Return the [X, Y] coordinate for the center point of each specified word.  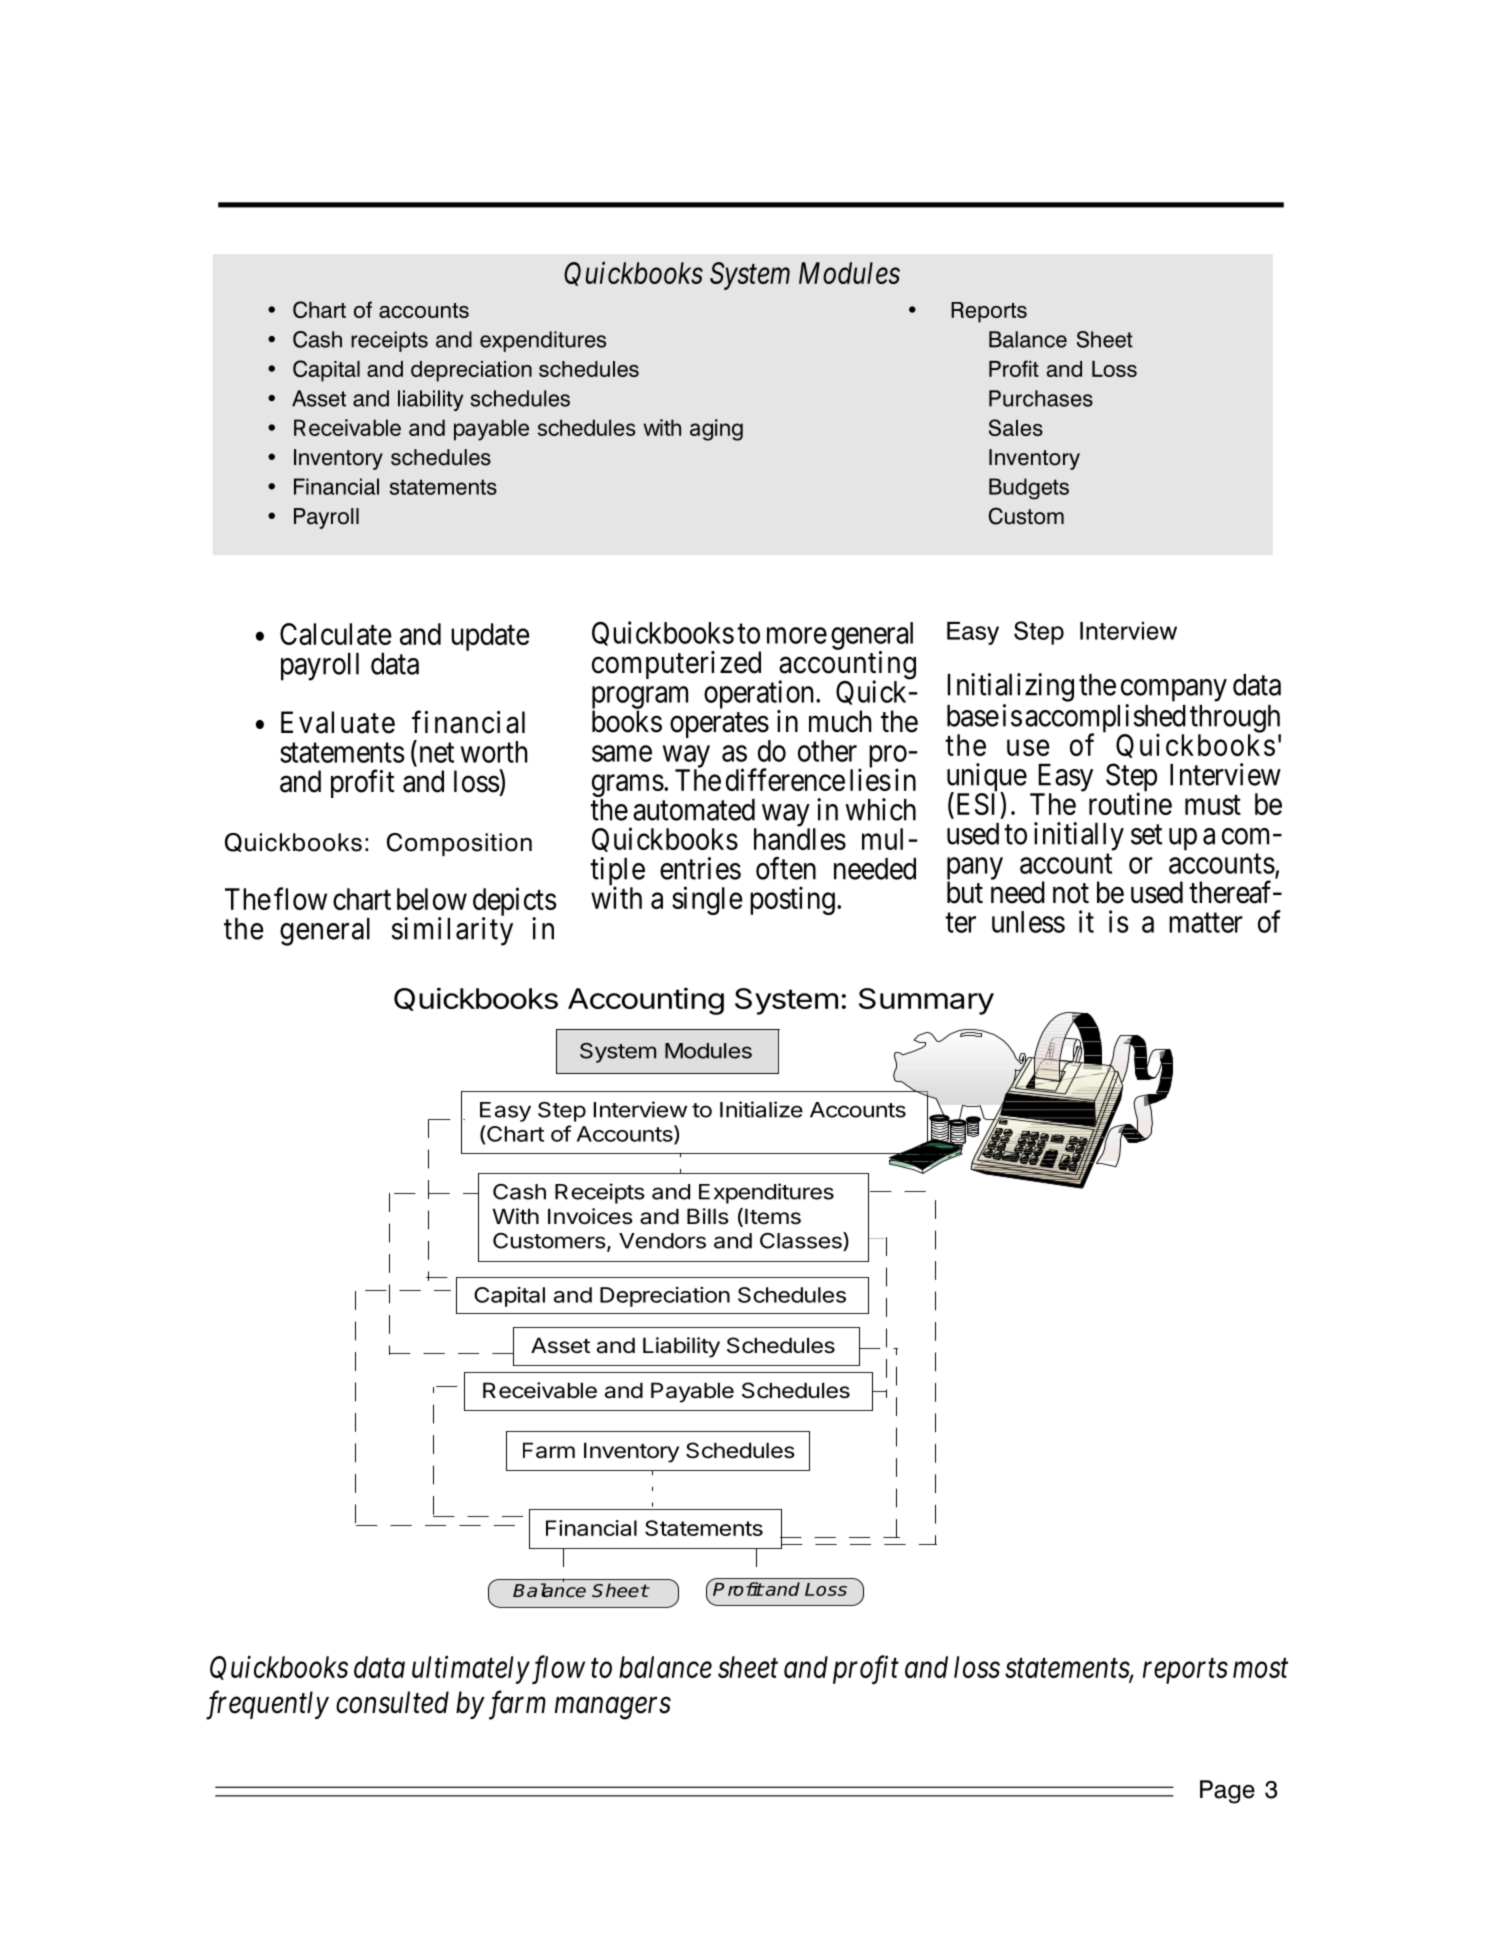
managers [613, 1709]
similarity [452, 931]
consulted [392, 1702]
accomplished [1105, 719]
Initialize [761, 1109]
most [1260, 1668]
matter [1206, 923]
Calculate [336, 634]
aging [716, 430]
